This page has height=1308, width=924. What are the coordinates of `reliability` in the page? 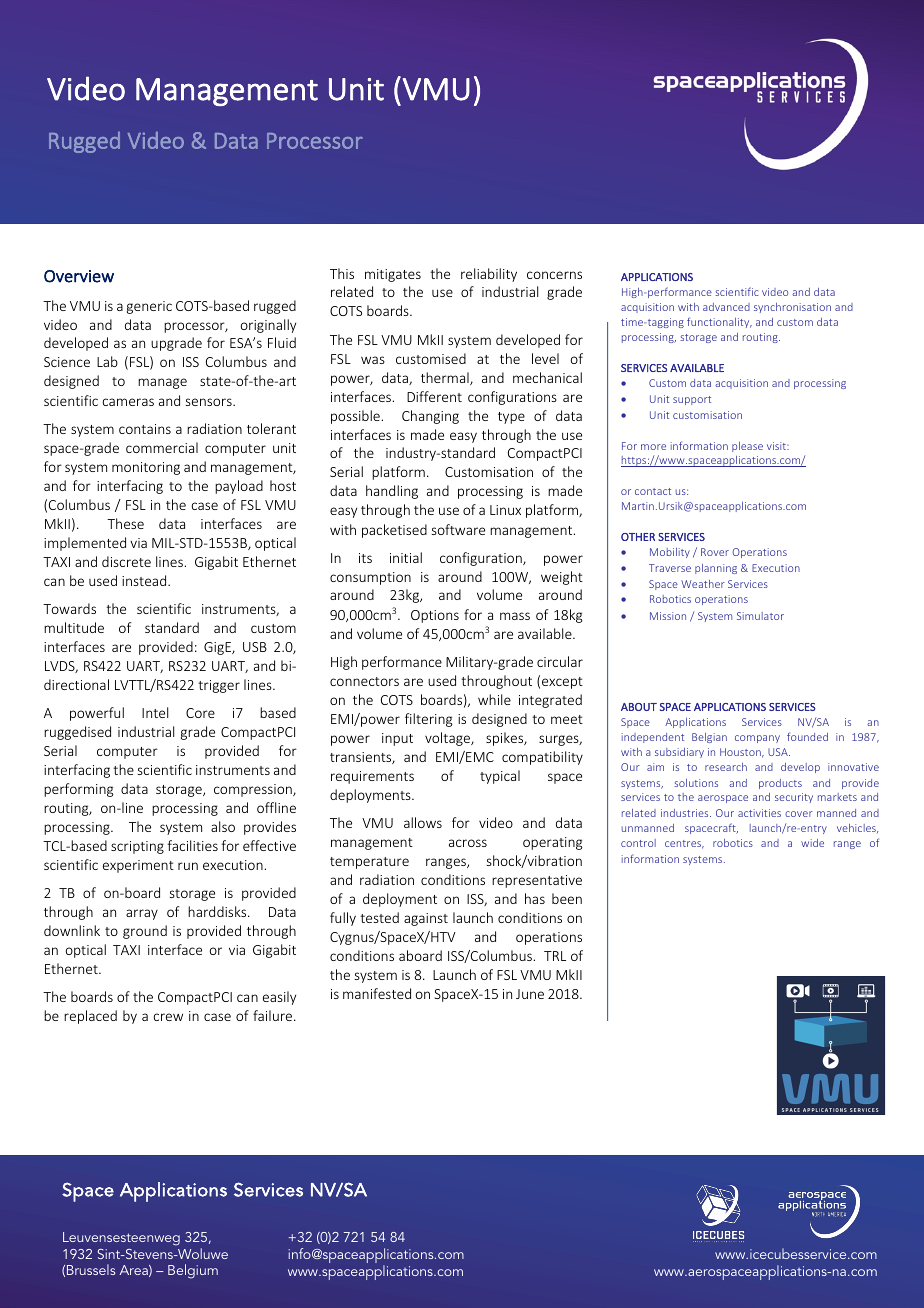 It's located at (489, 275).
